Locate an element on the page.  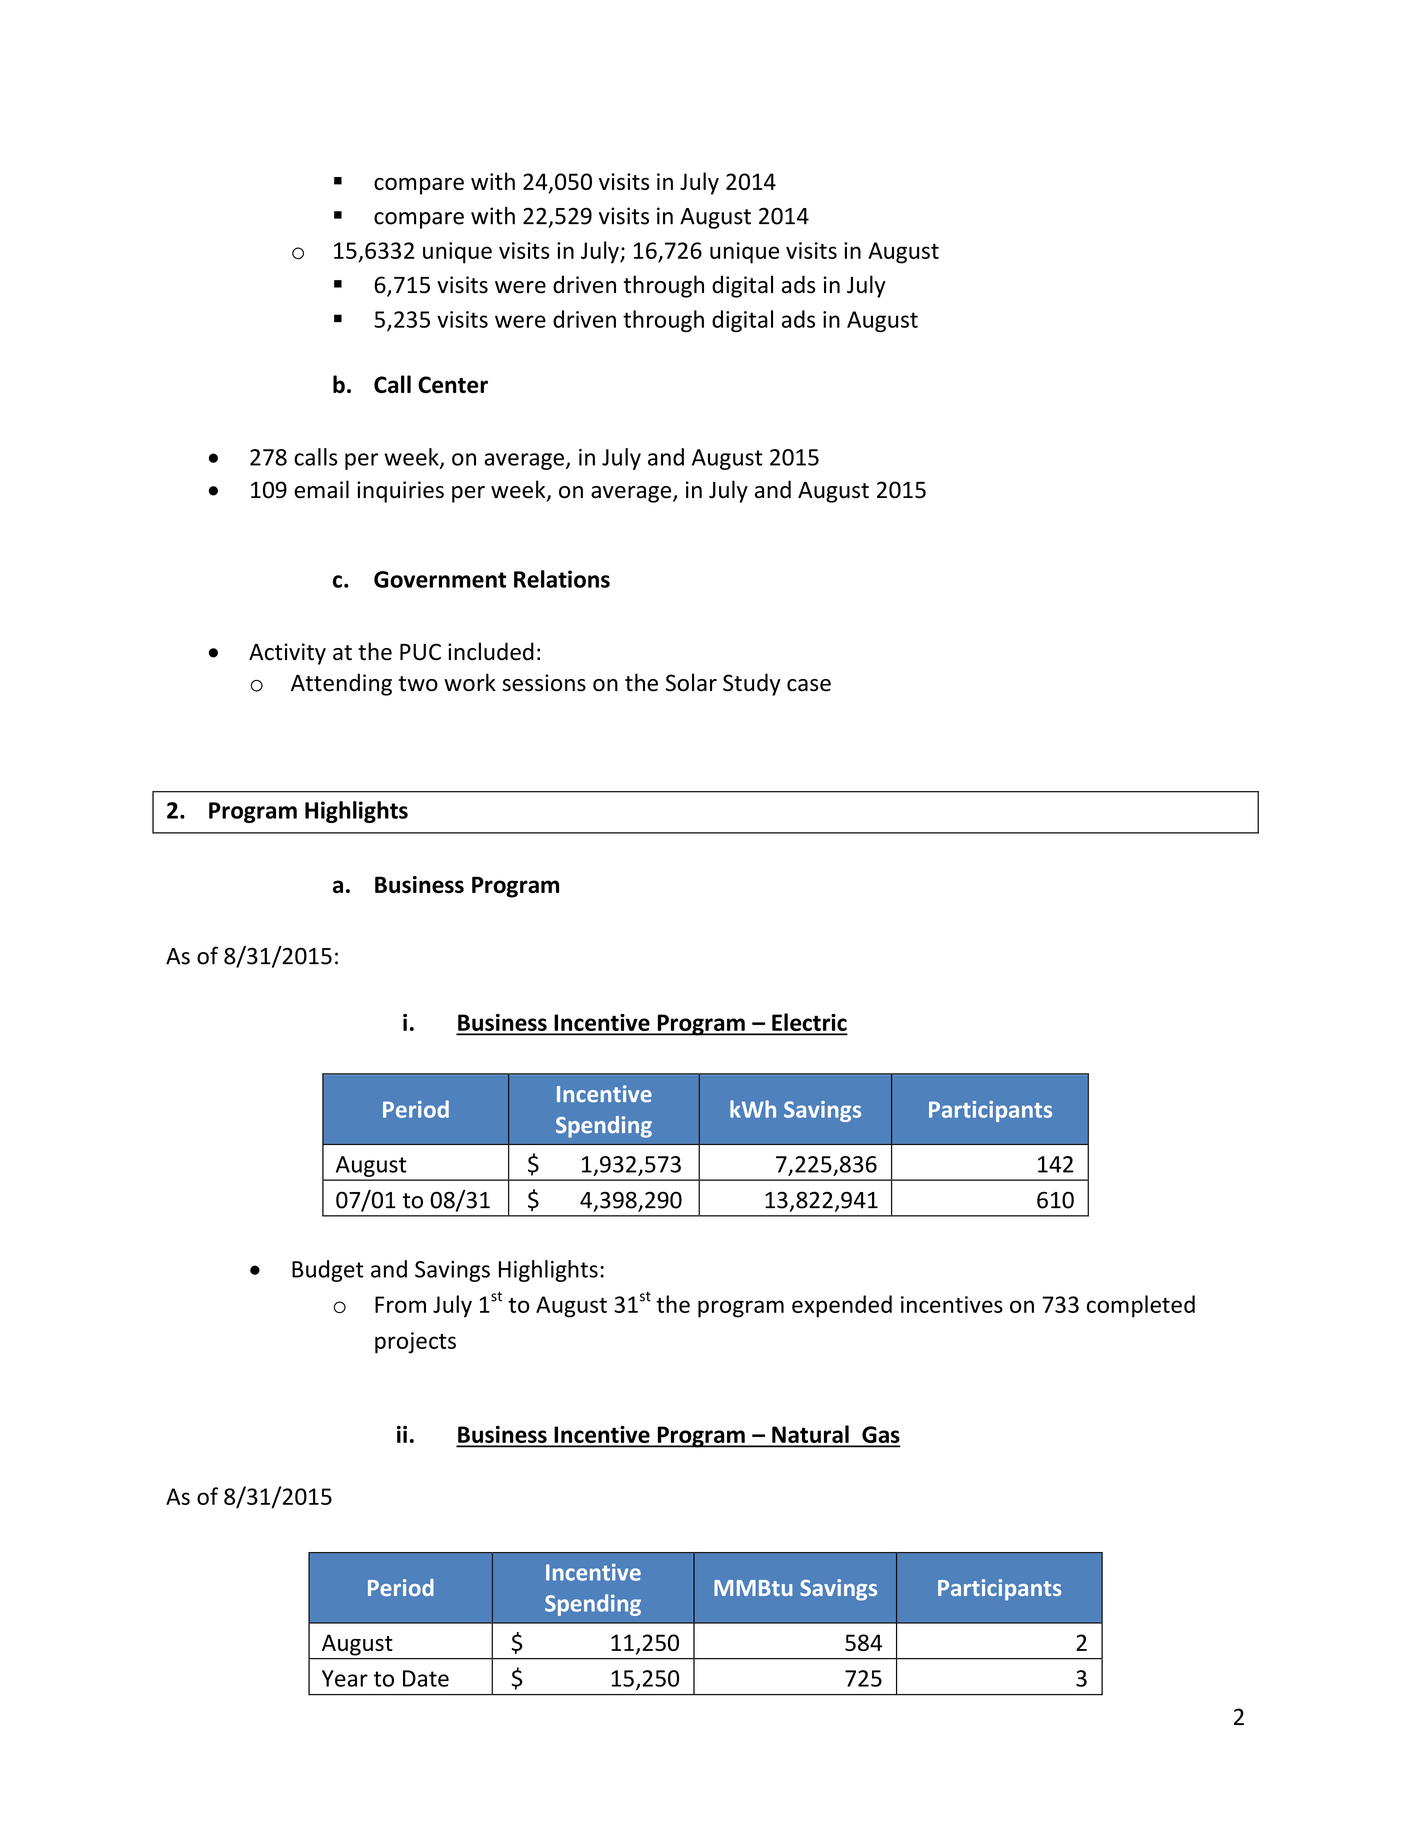
Budget is located at coordinates (328, 1271).
